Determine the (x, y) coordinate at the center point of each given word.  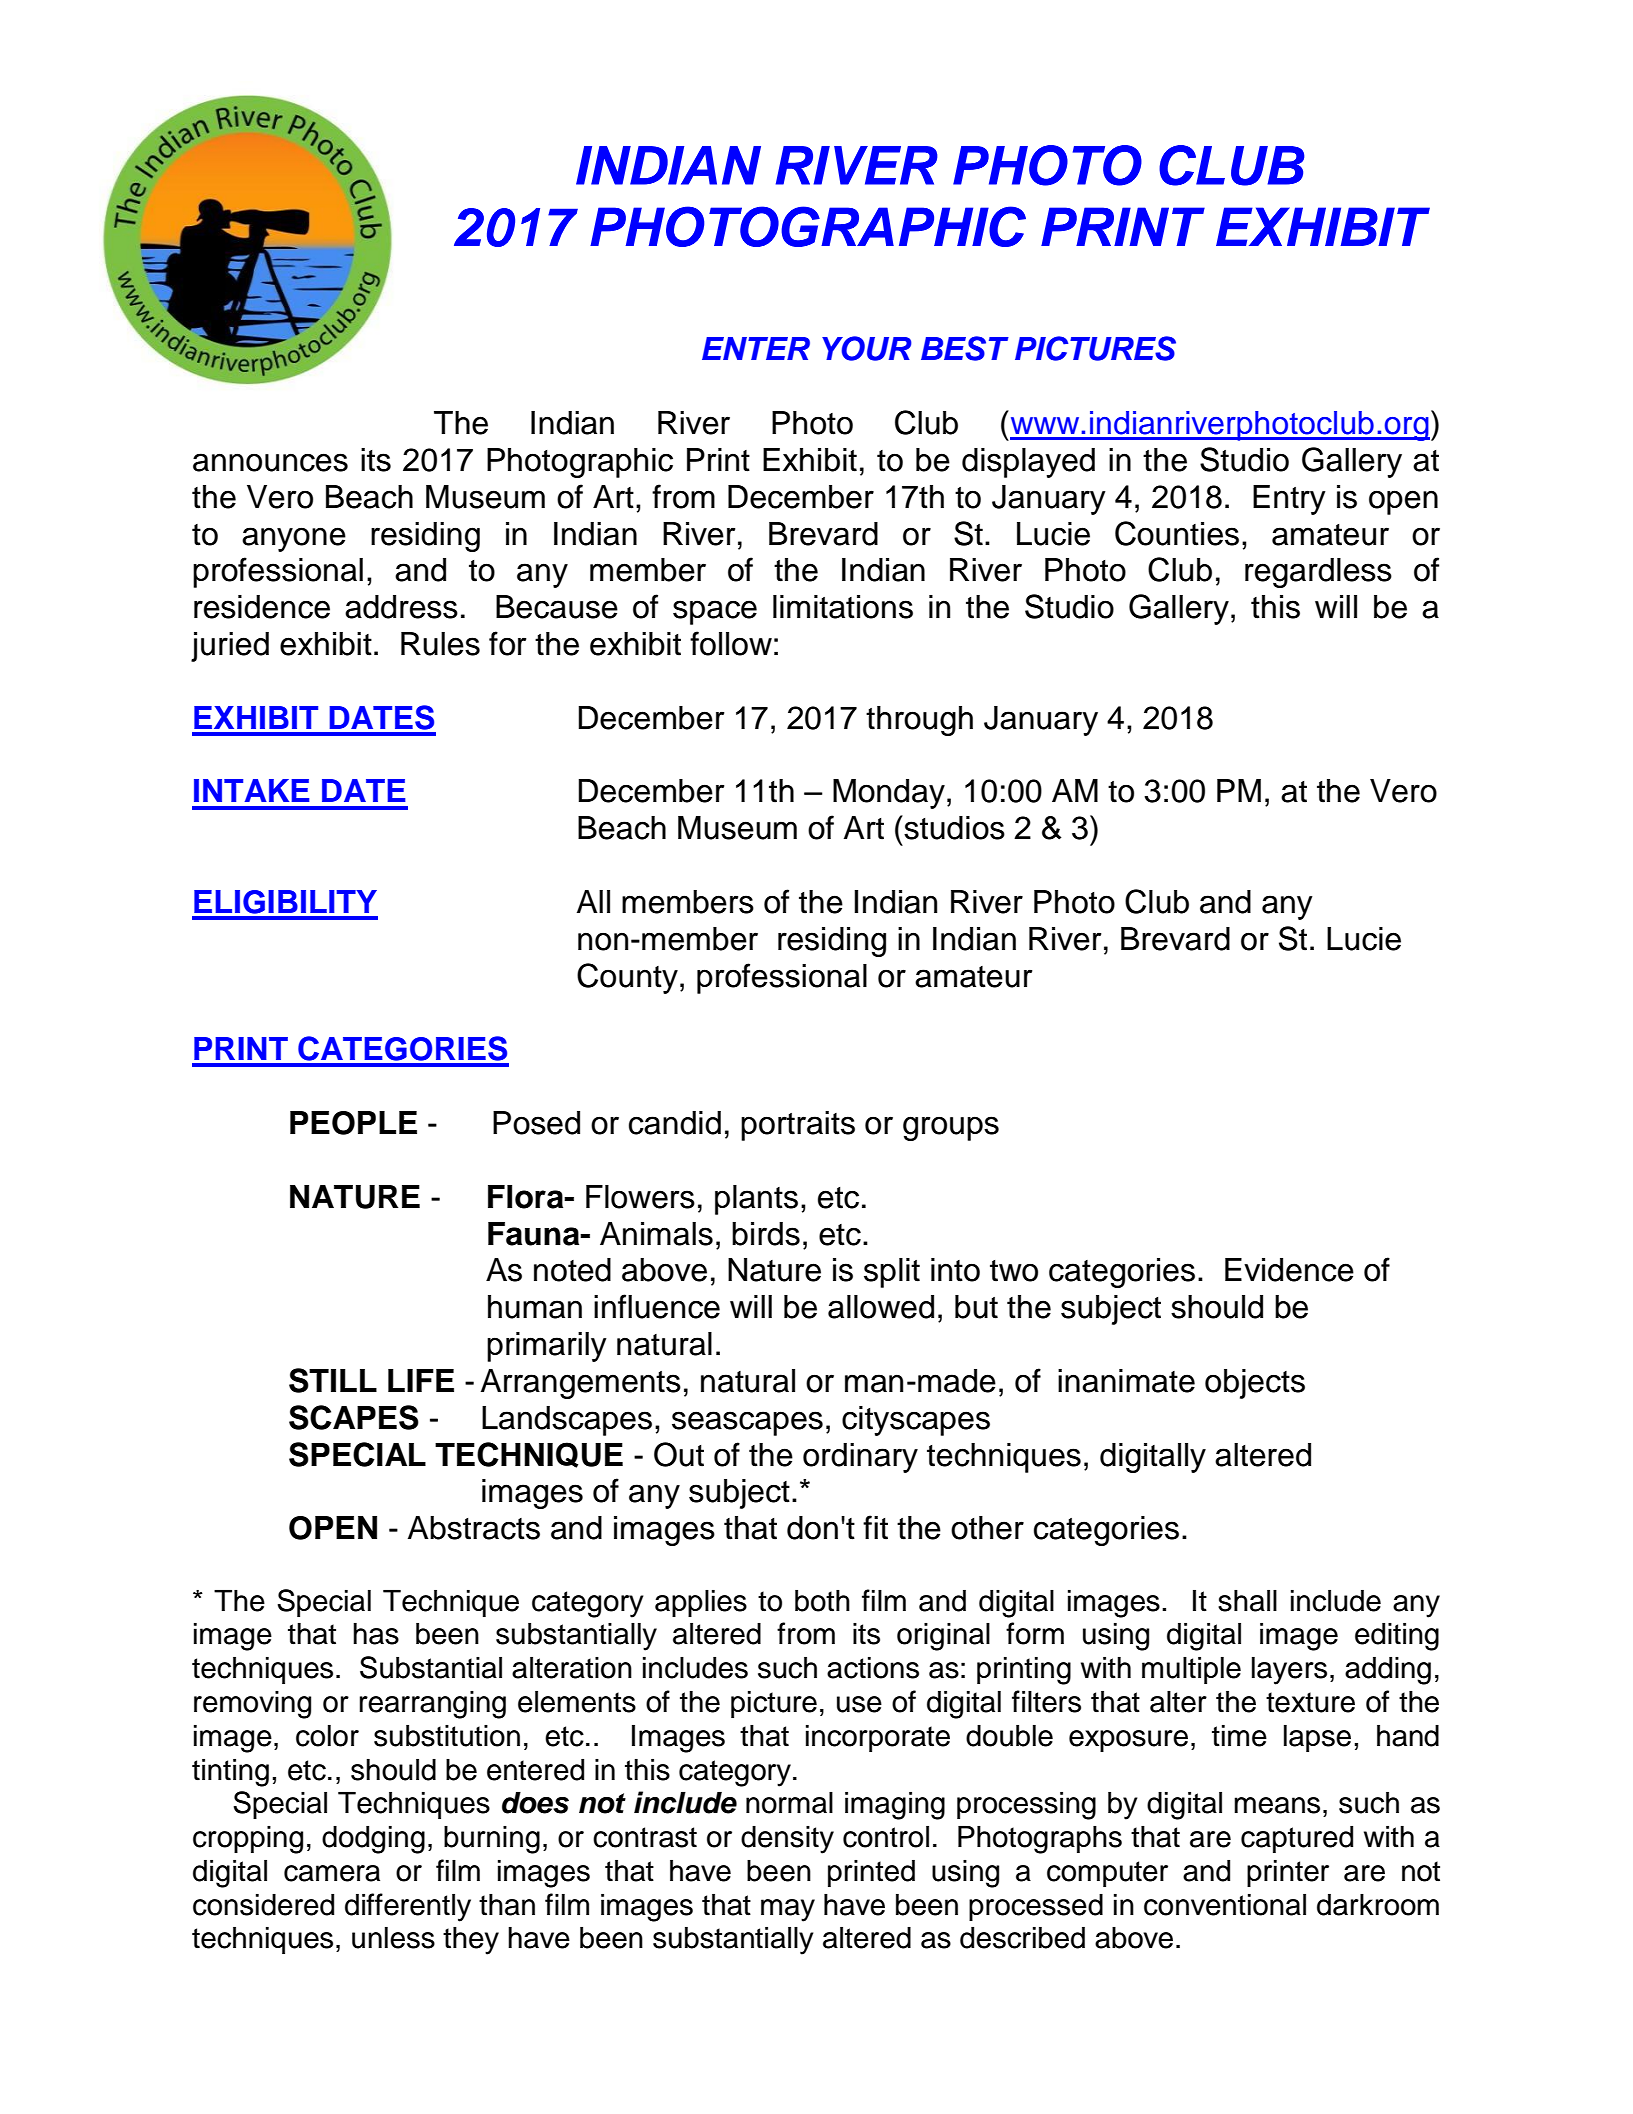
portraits (798, 1126)
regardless (1318, 573)
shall (1247, 1601)
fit (875, 1527)
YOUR (867, 348)
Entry (1289, 500)
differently (408, 1907)
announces (270, 462)
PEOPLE (353, 1123)
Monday (889, 794)
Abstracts (474, 1528)
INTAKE (252, 790)
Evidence (1289, 1270)
